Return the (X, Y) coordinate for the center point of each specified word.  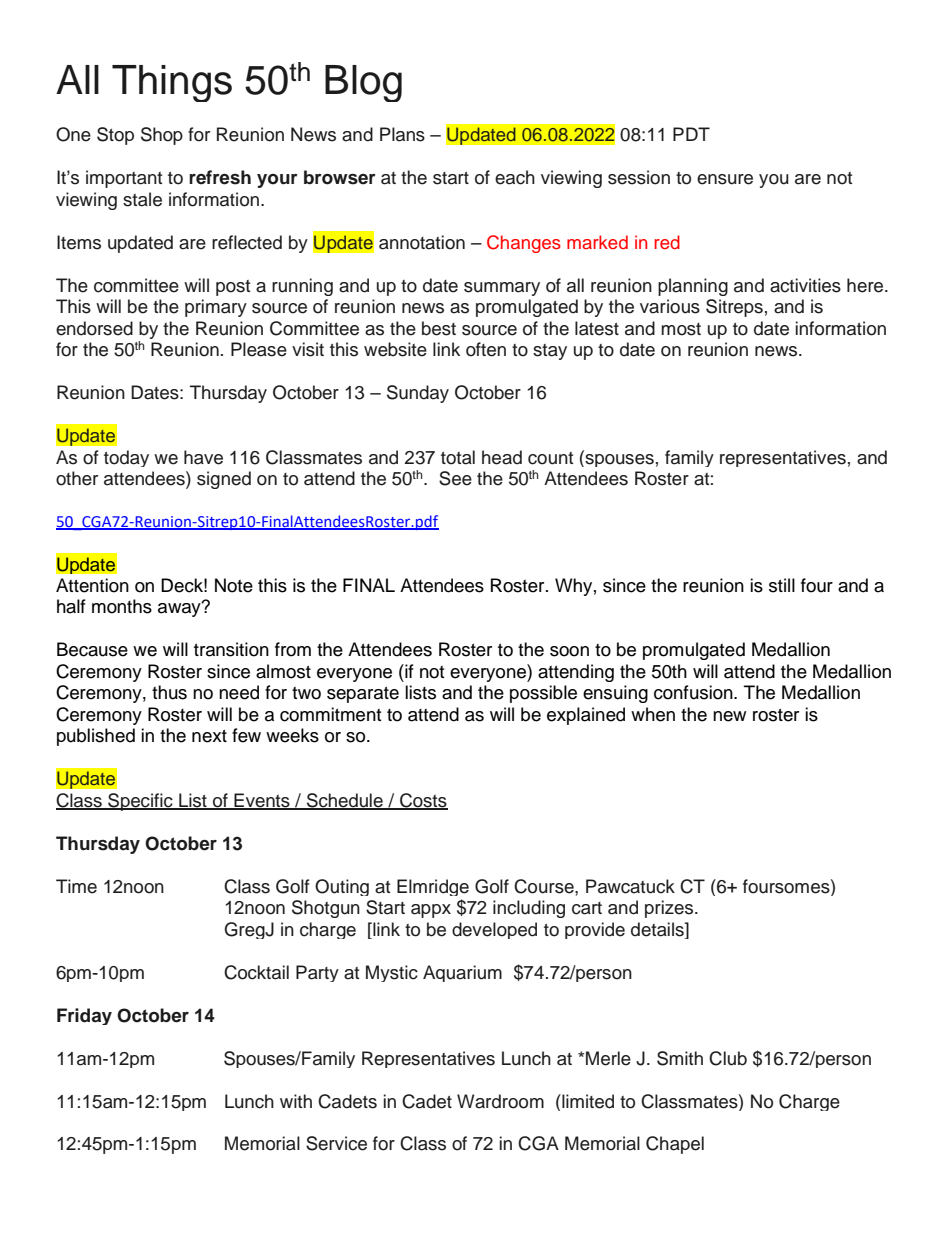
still (782, 585)
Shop (162, 136)
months (122, 606)
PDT (691, 134)
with (296, 1101)
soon (569, 651)
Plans (402, 134)
